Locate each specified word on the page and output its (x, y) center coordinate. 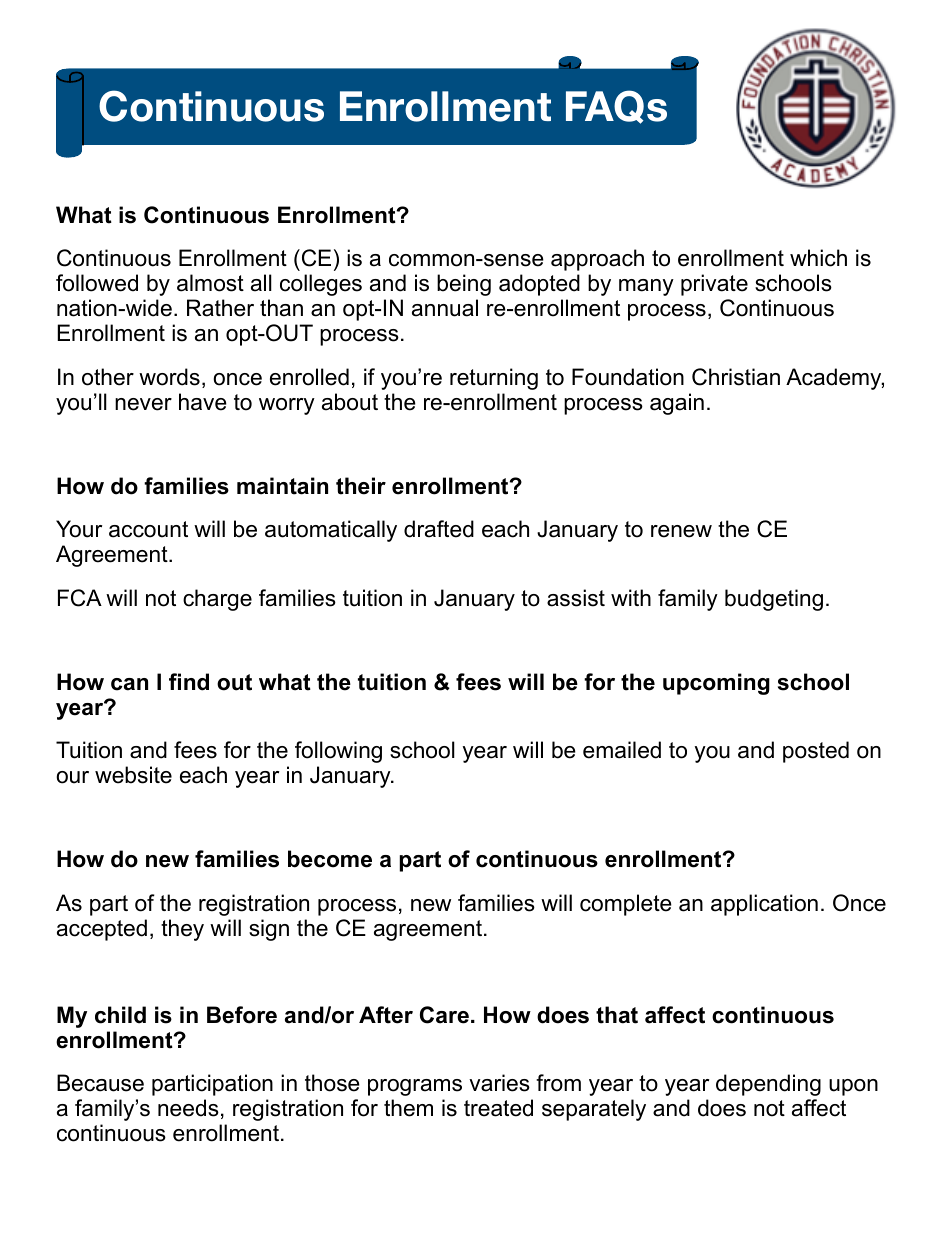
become (330, 859)
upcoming (716, 684)
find (189, 682)
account (148, 529)
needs (188, 1108)
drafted (439, 529)
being (464, 285)
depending (768, 1085)
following (338, 752)
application (764, 905)
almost (210, 283)
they (182, 930)
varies (499, 1083)
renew (681, 531)
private (714, 285)
